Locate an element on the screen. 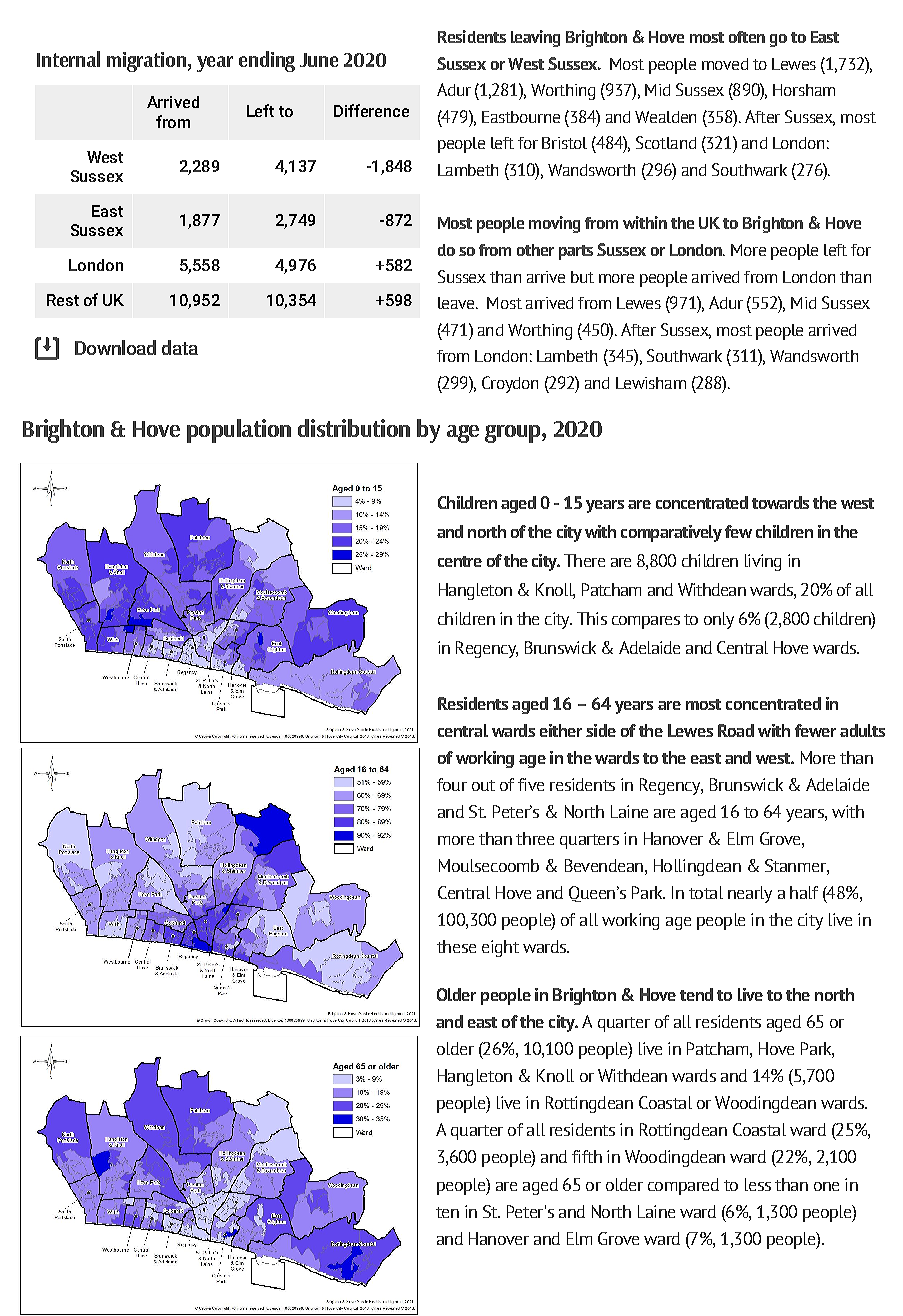 The image size is (903, 1316). these is located at coordinates (456, 946).
